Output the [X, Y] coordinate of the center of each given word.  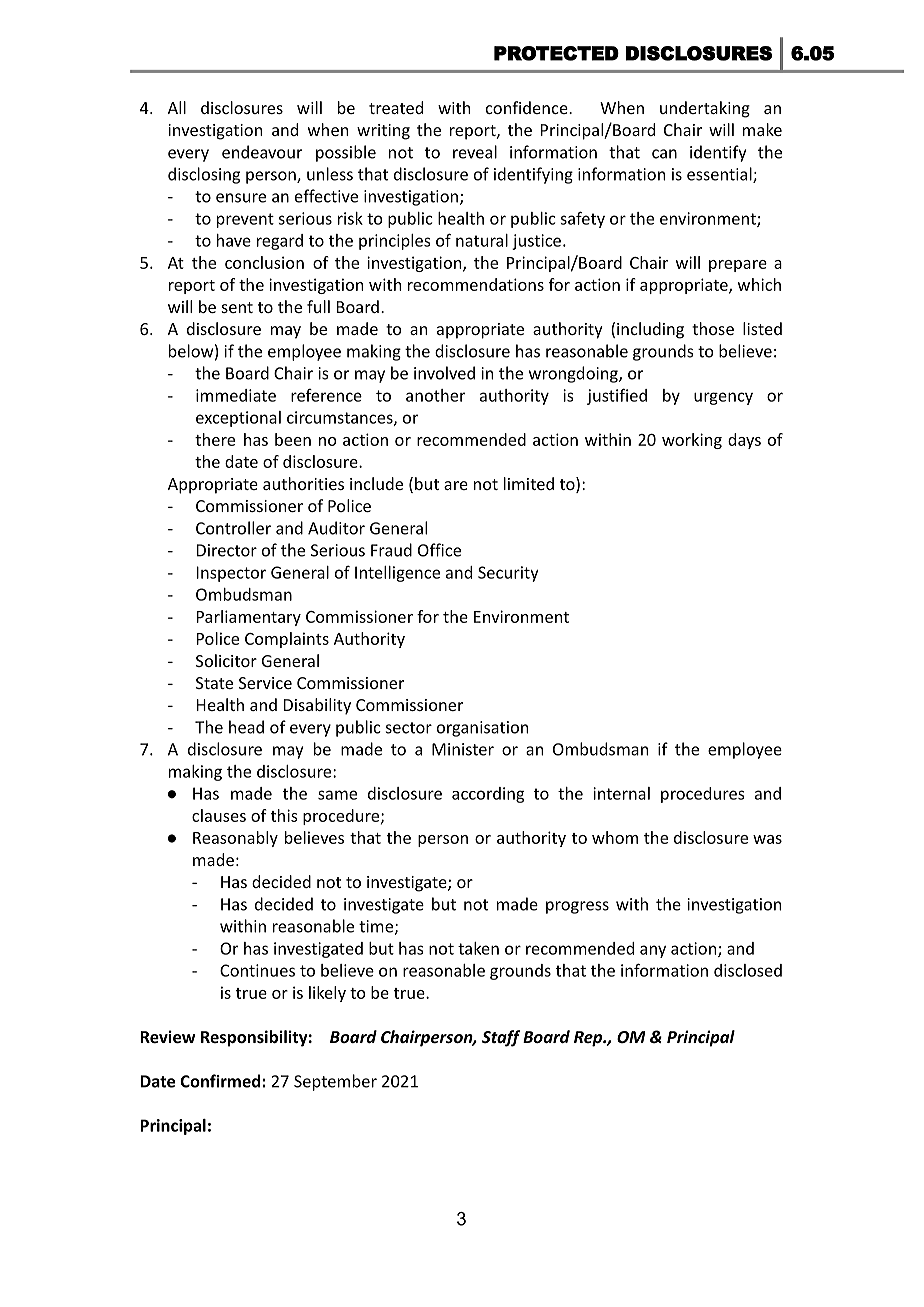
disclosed [748, 970]
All [177, 107]
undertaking [705, 109]
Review [167, 1036]
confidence [528, 107]
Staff [501, 1038]
